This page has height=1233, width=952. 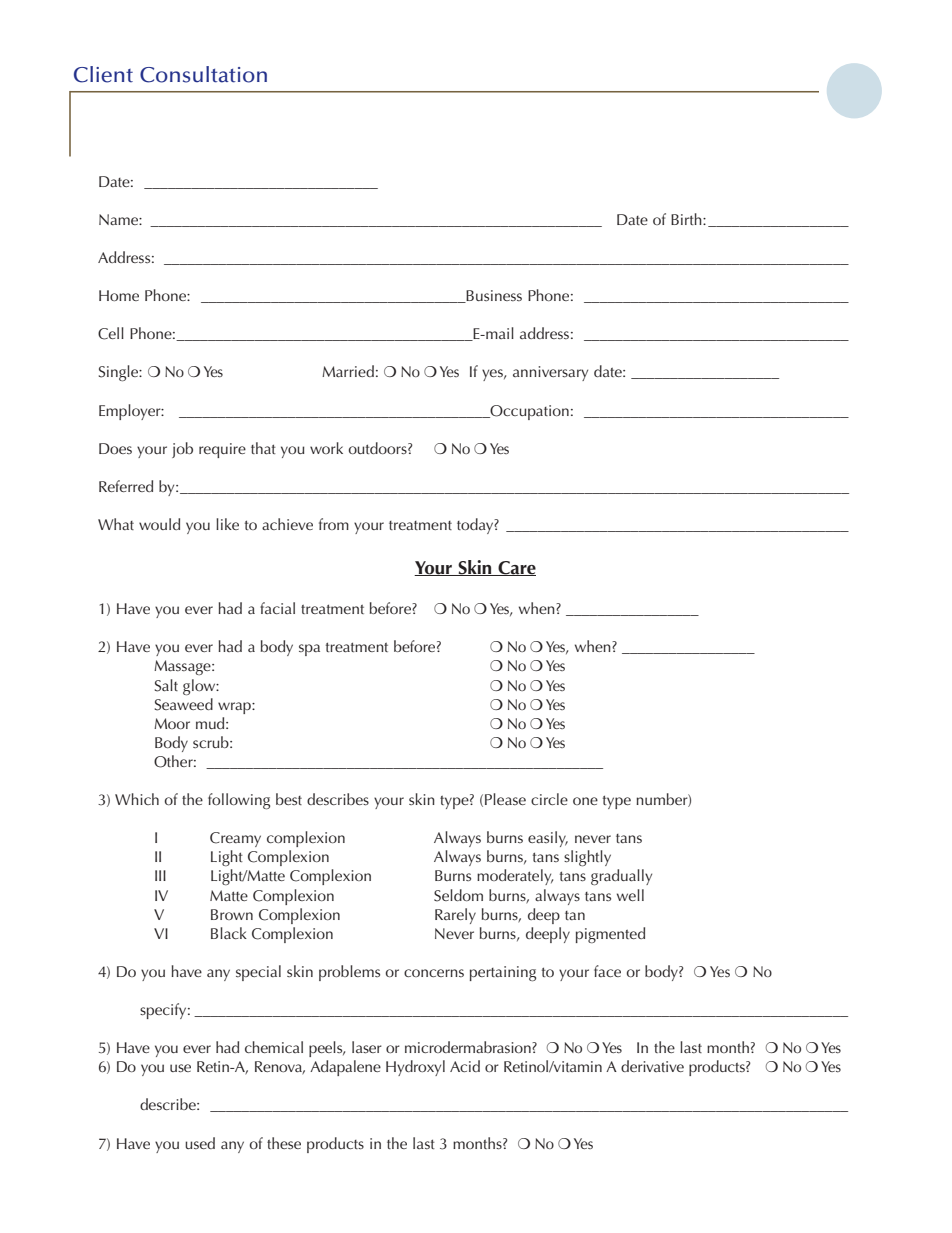 What do you see at coordinates (326, 448) in the page?
I see `work` at bounding box center [326, 448].
